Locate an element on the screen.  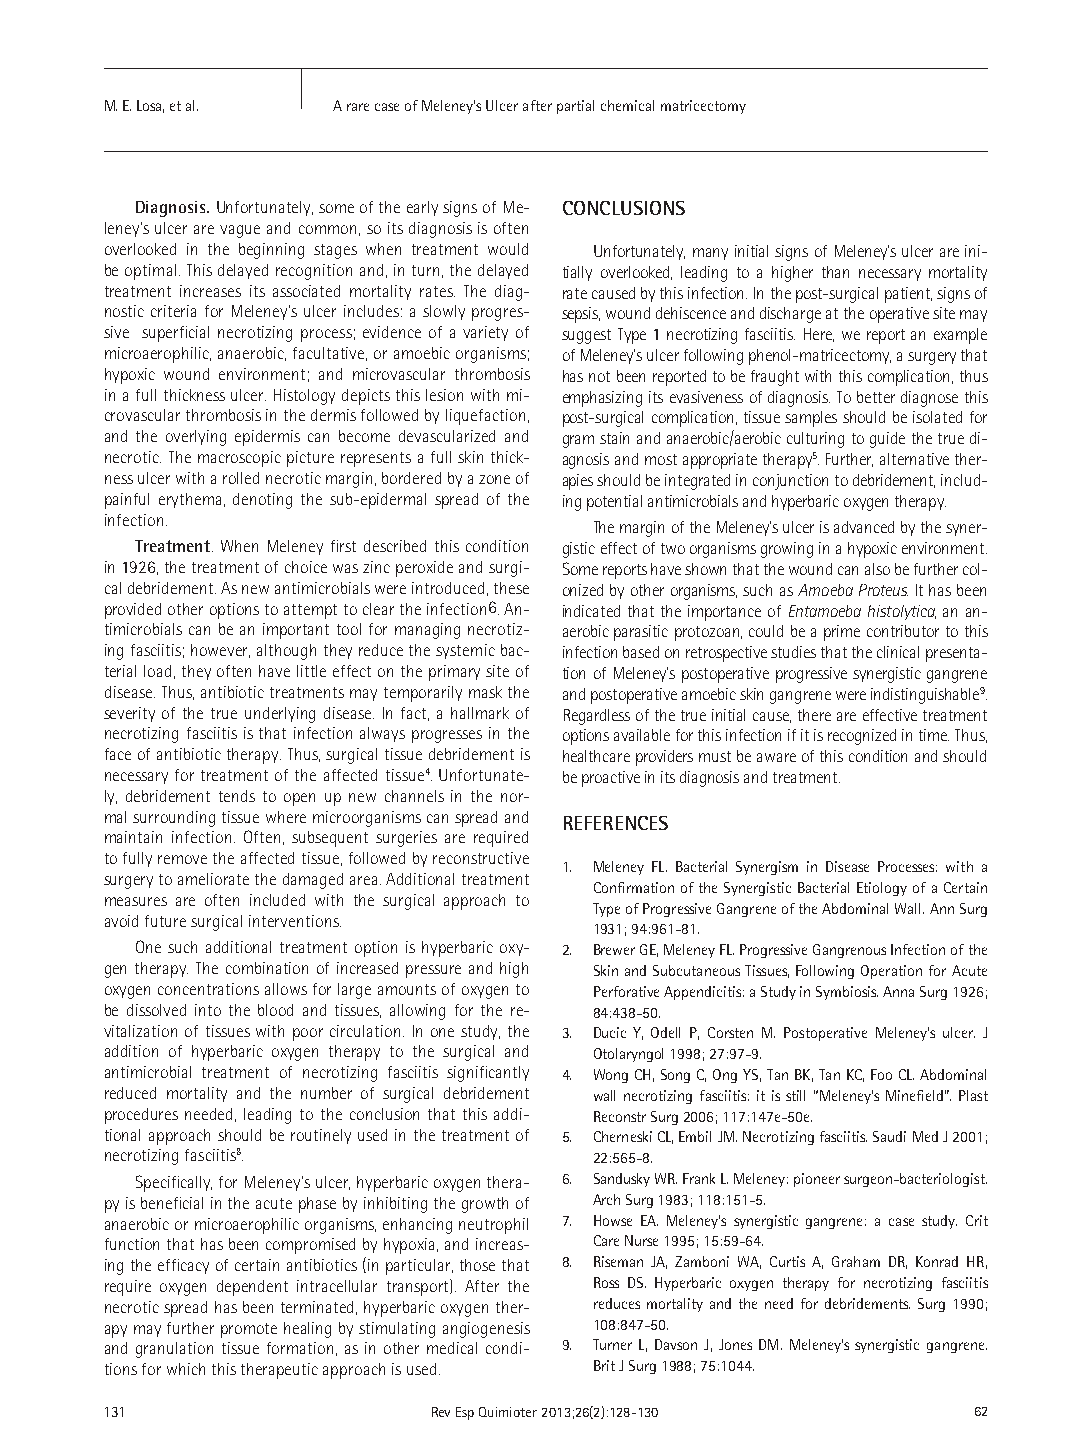
recognized is located at coordinates (862, 737).
